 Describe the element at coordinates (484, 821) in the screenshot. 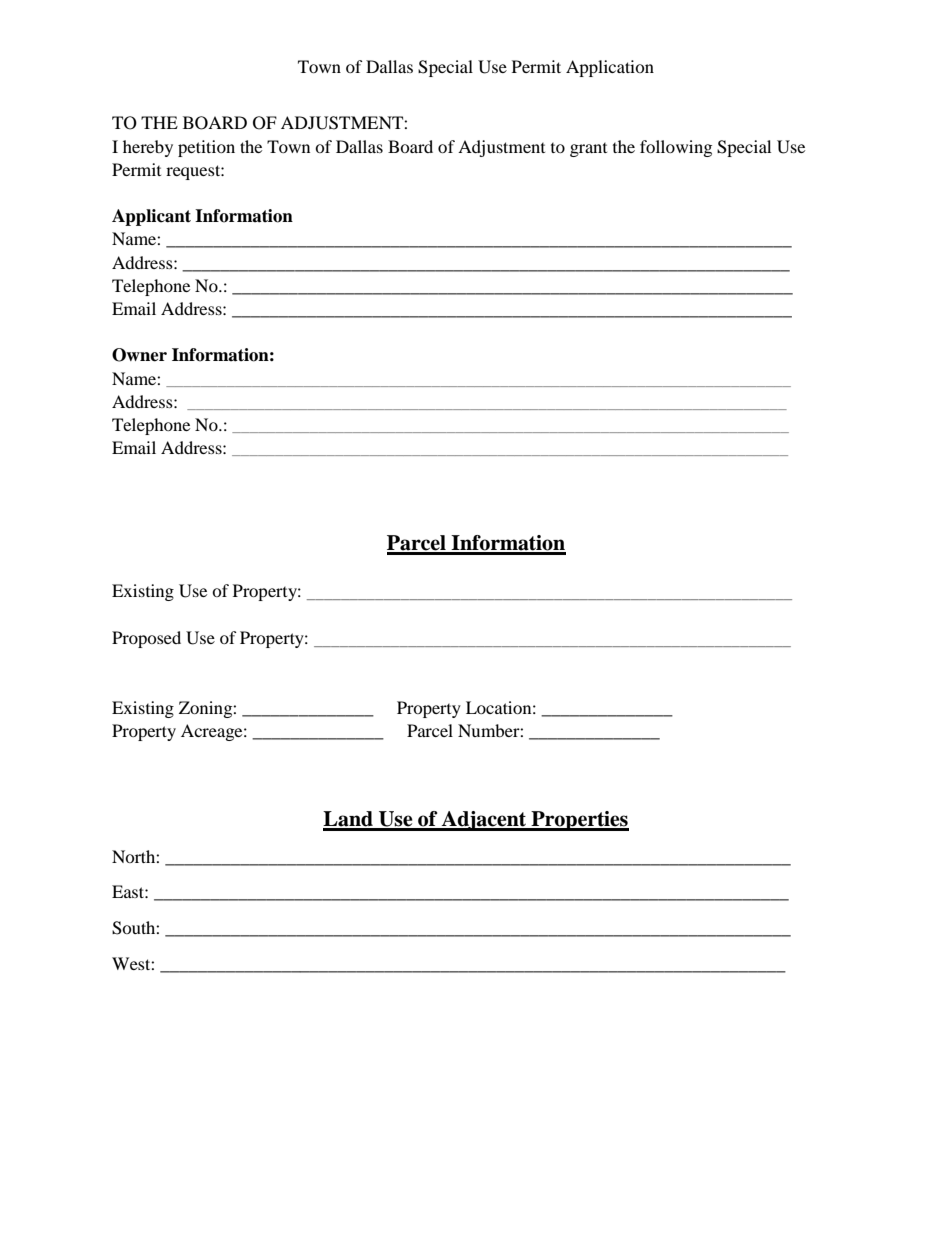

I see `Adjacent` at that location.
